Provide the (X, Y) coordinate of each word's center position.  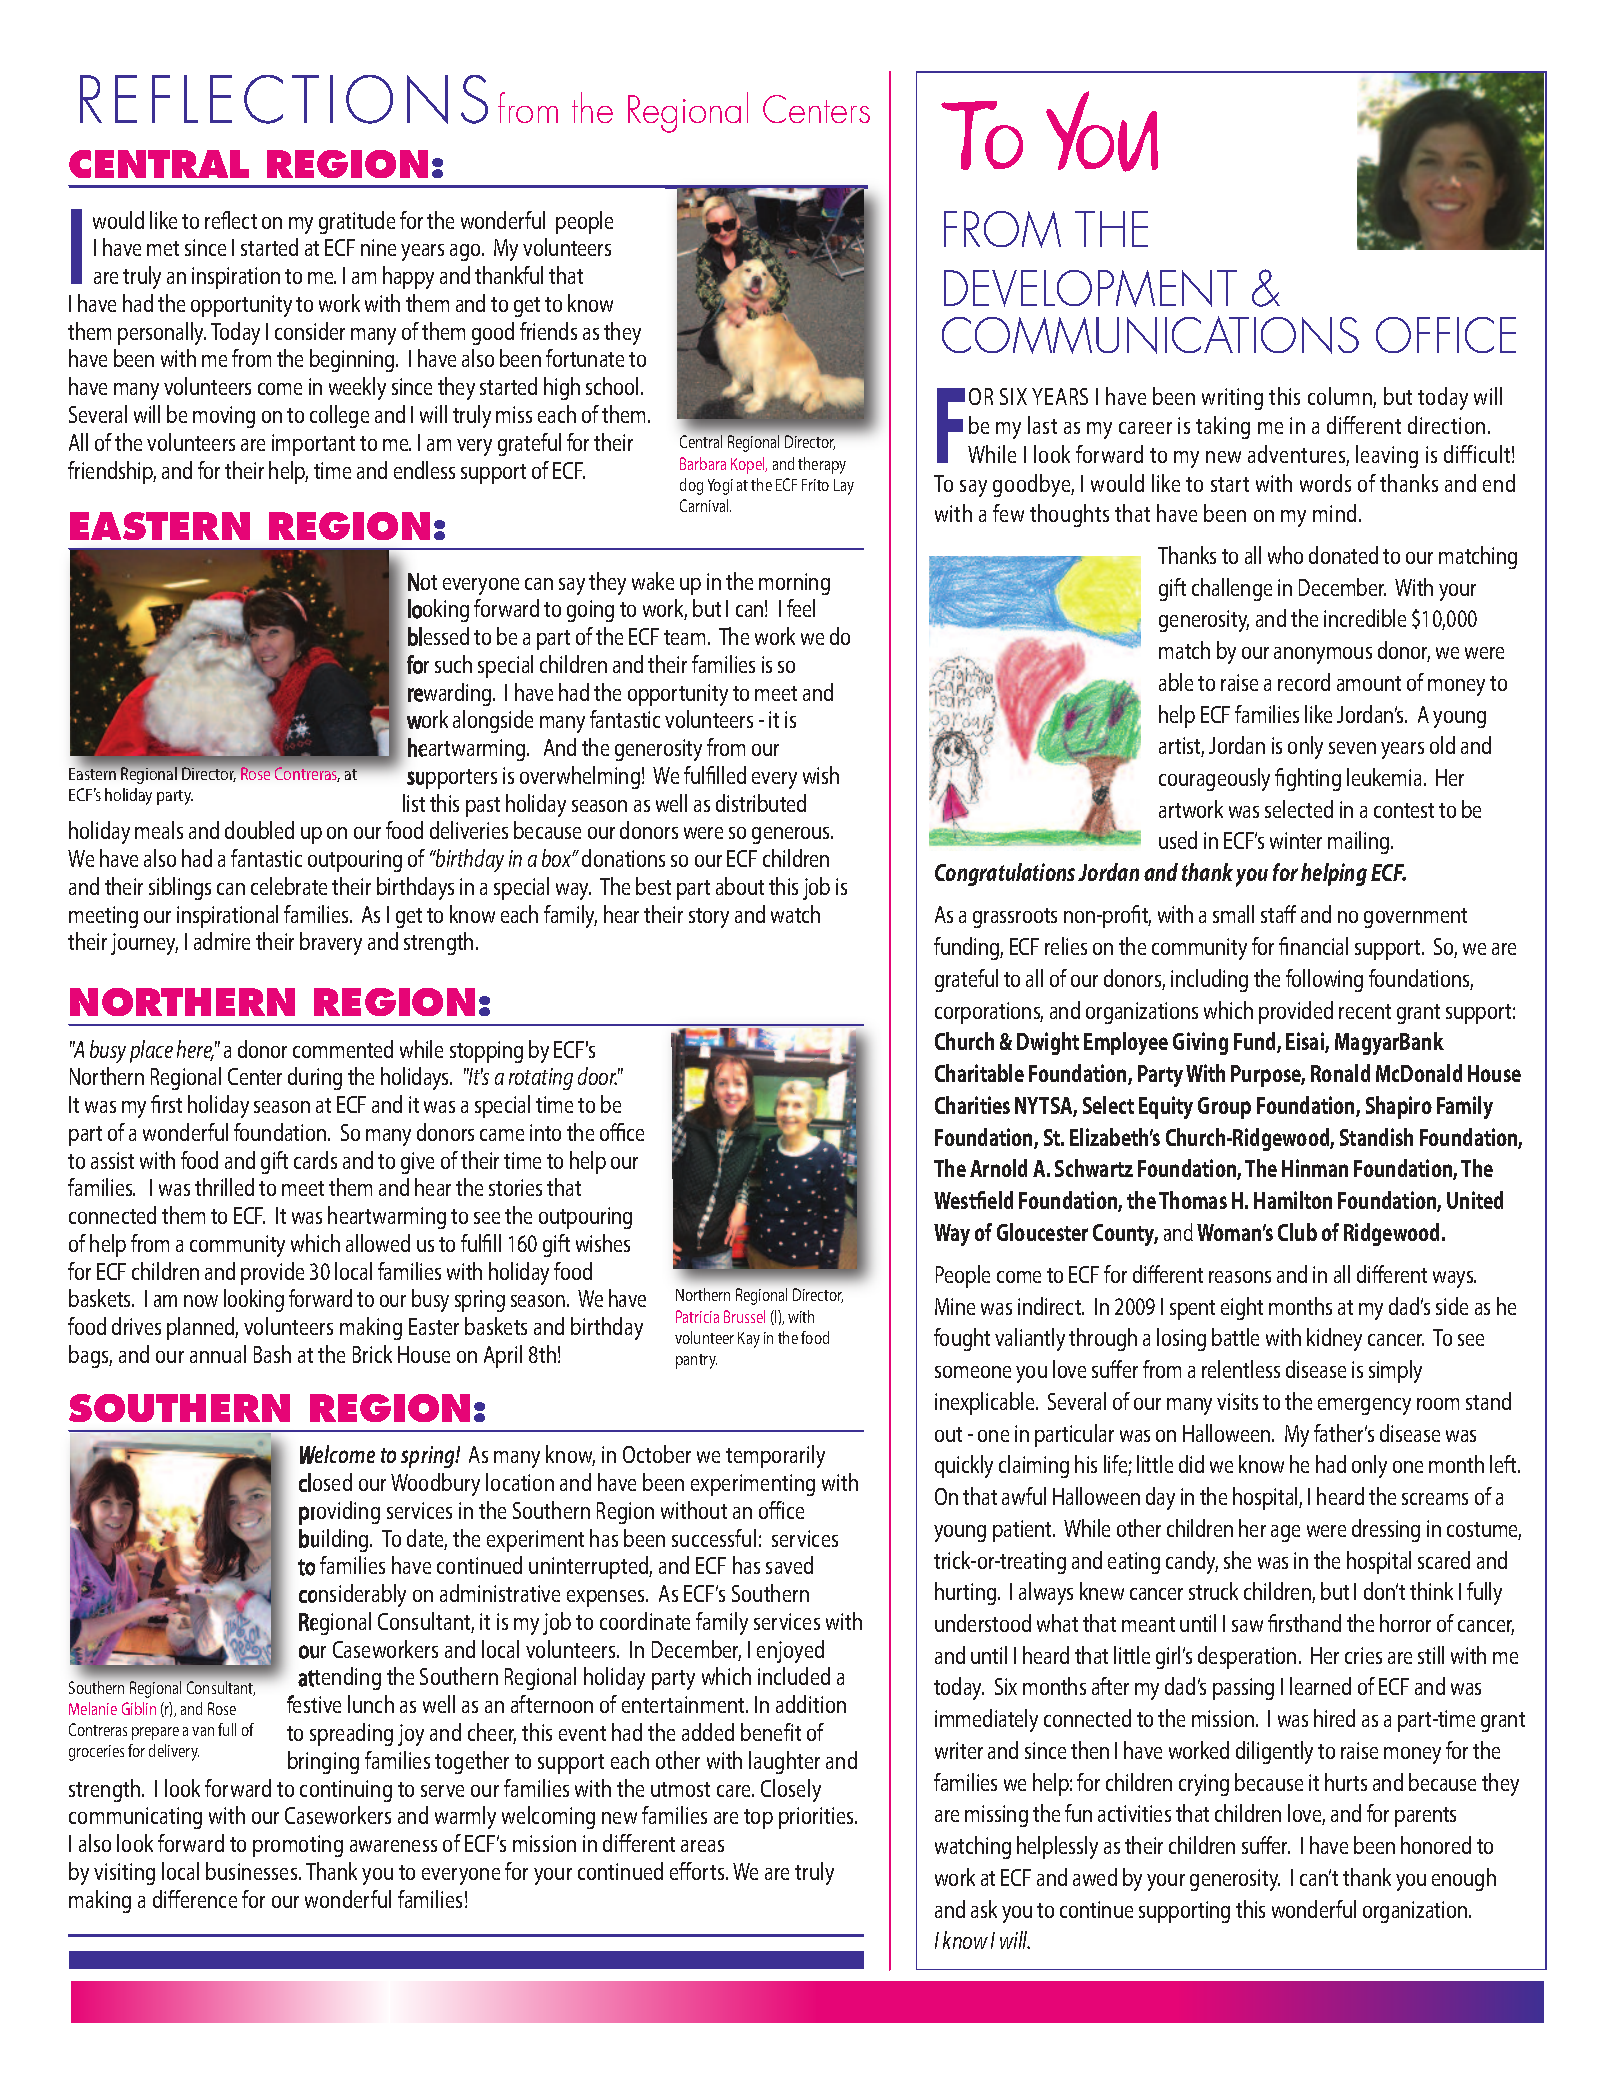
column (1341, 397)
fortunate (585, 358)
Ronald (1340, 1073)
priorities (817, 1818)
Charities (972, 1105)
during (315, 1078)
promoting (298, 1846)
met (163, 248)
